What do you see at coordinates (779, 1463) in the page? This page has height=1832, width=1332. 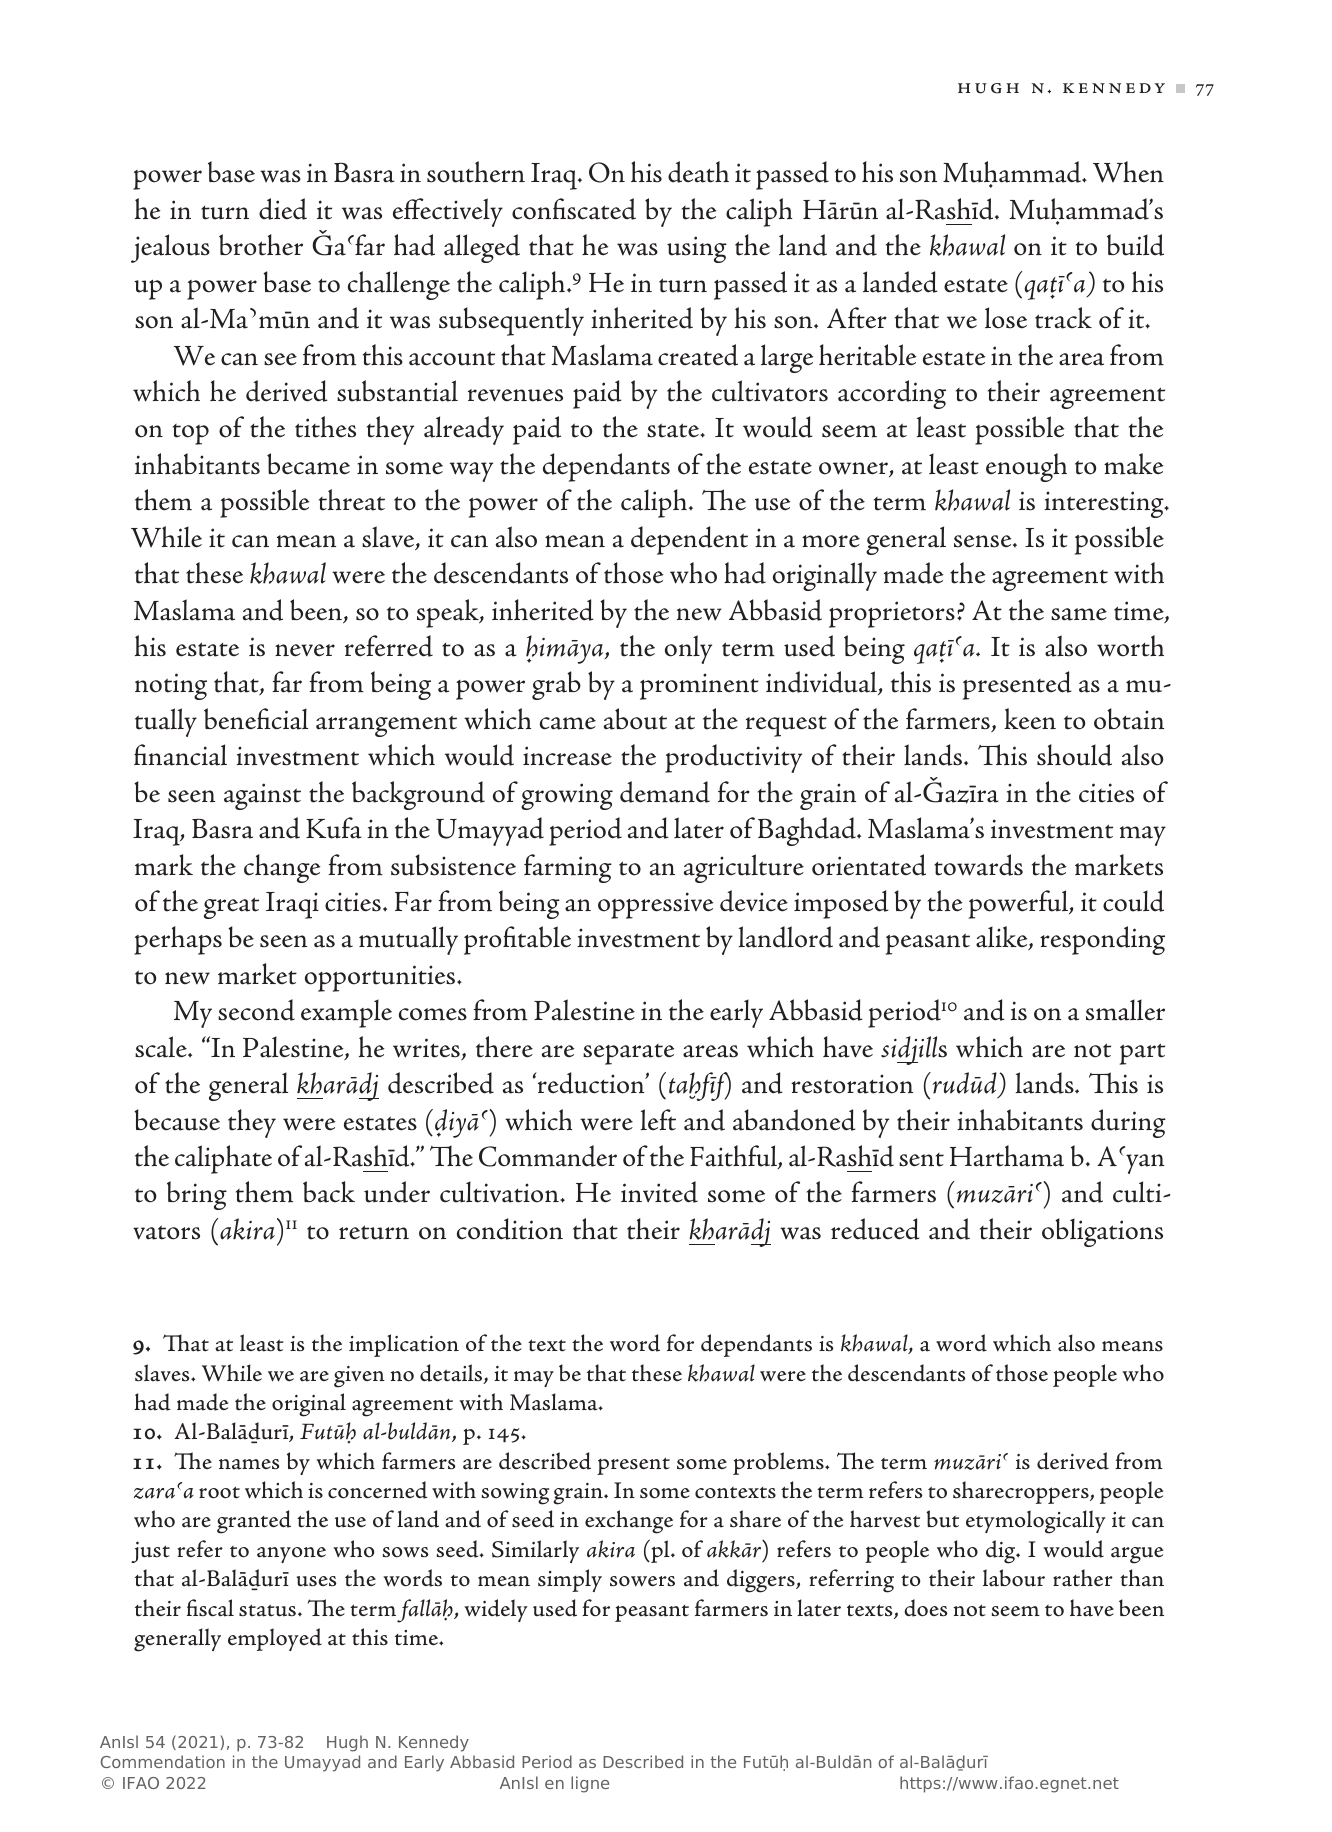 I see `problems` at bounding box center [779, 1463].
